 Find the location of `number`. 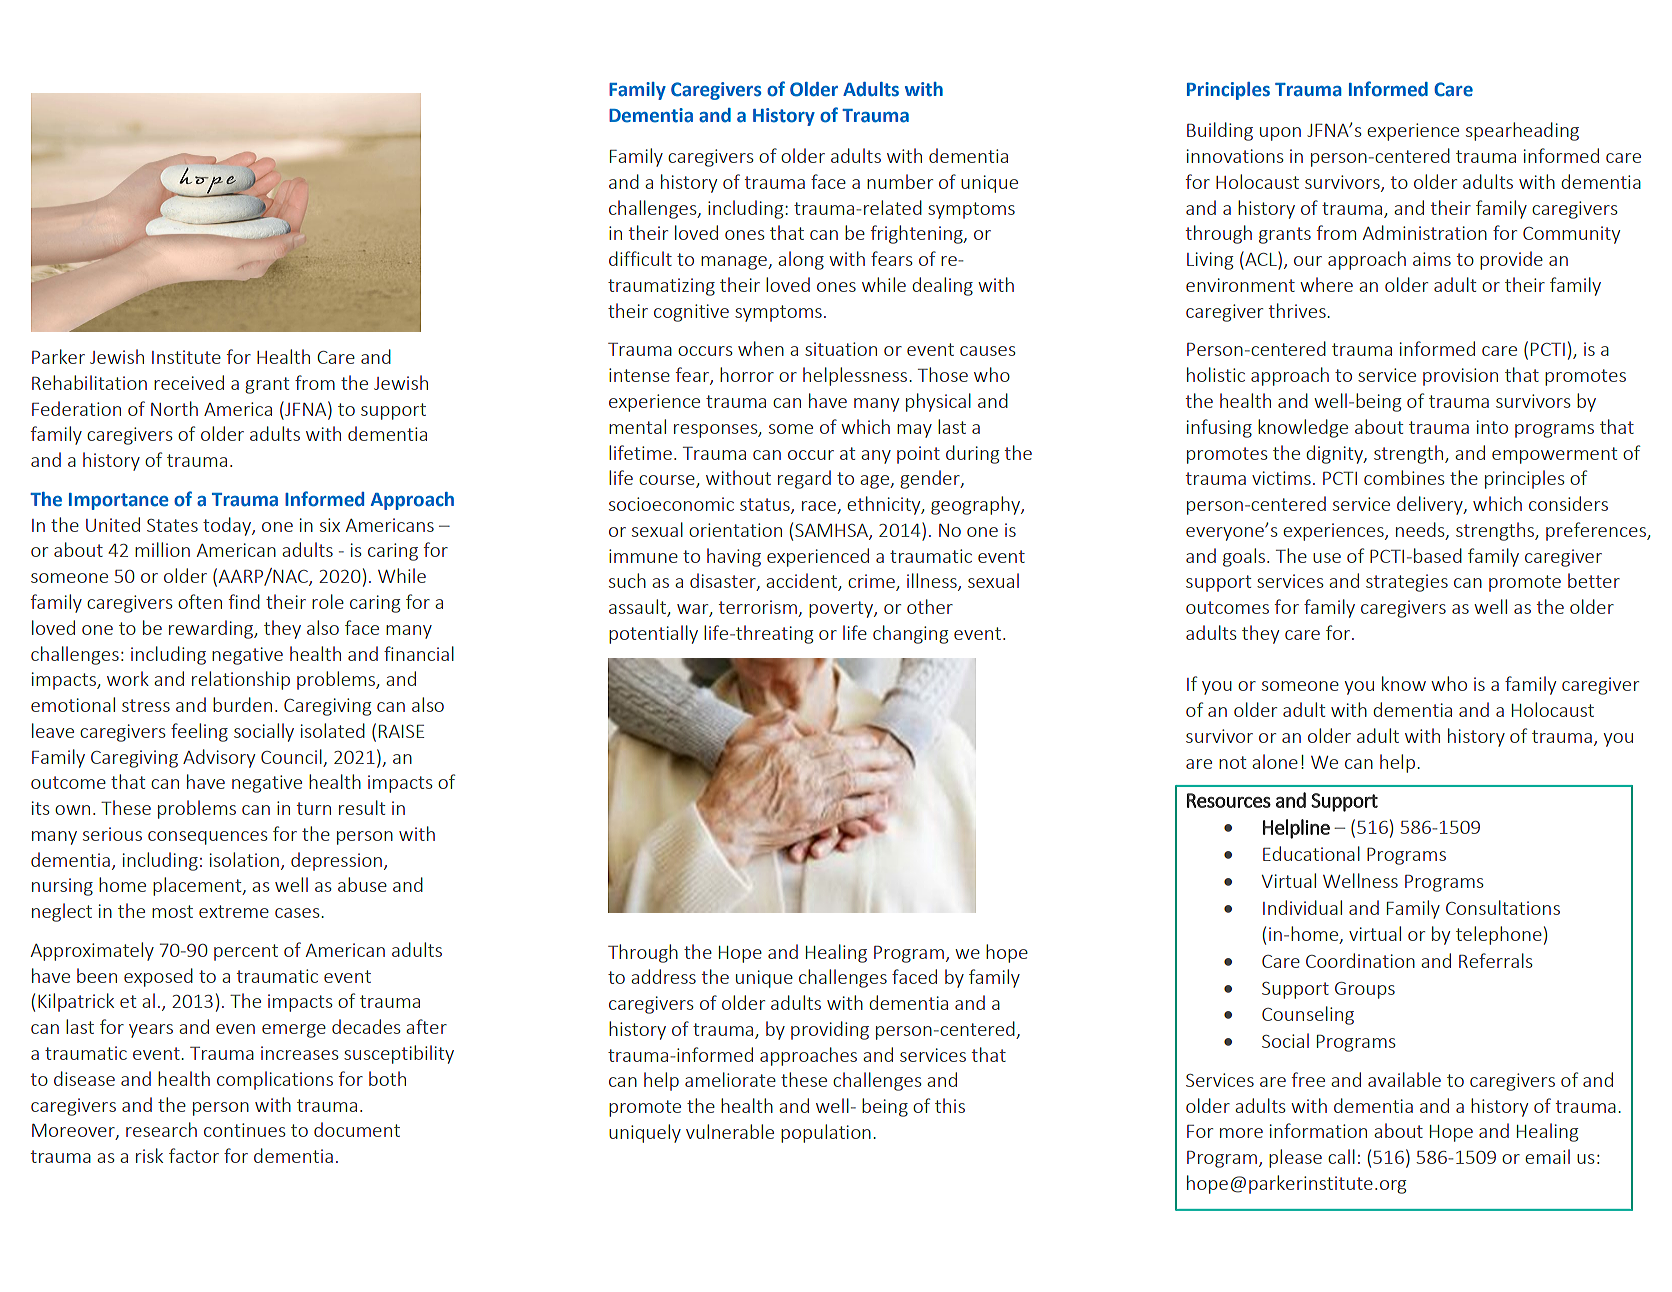

number is located at coordinates (900, 181).
